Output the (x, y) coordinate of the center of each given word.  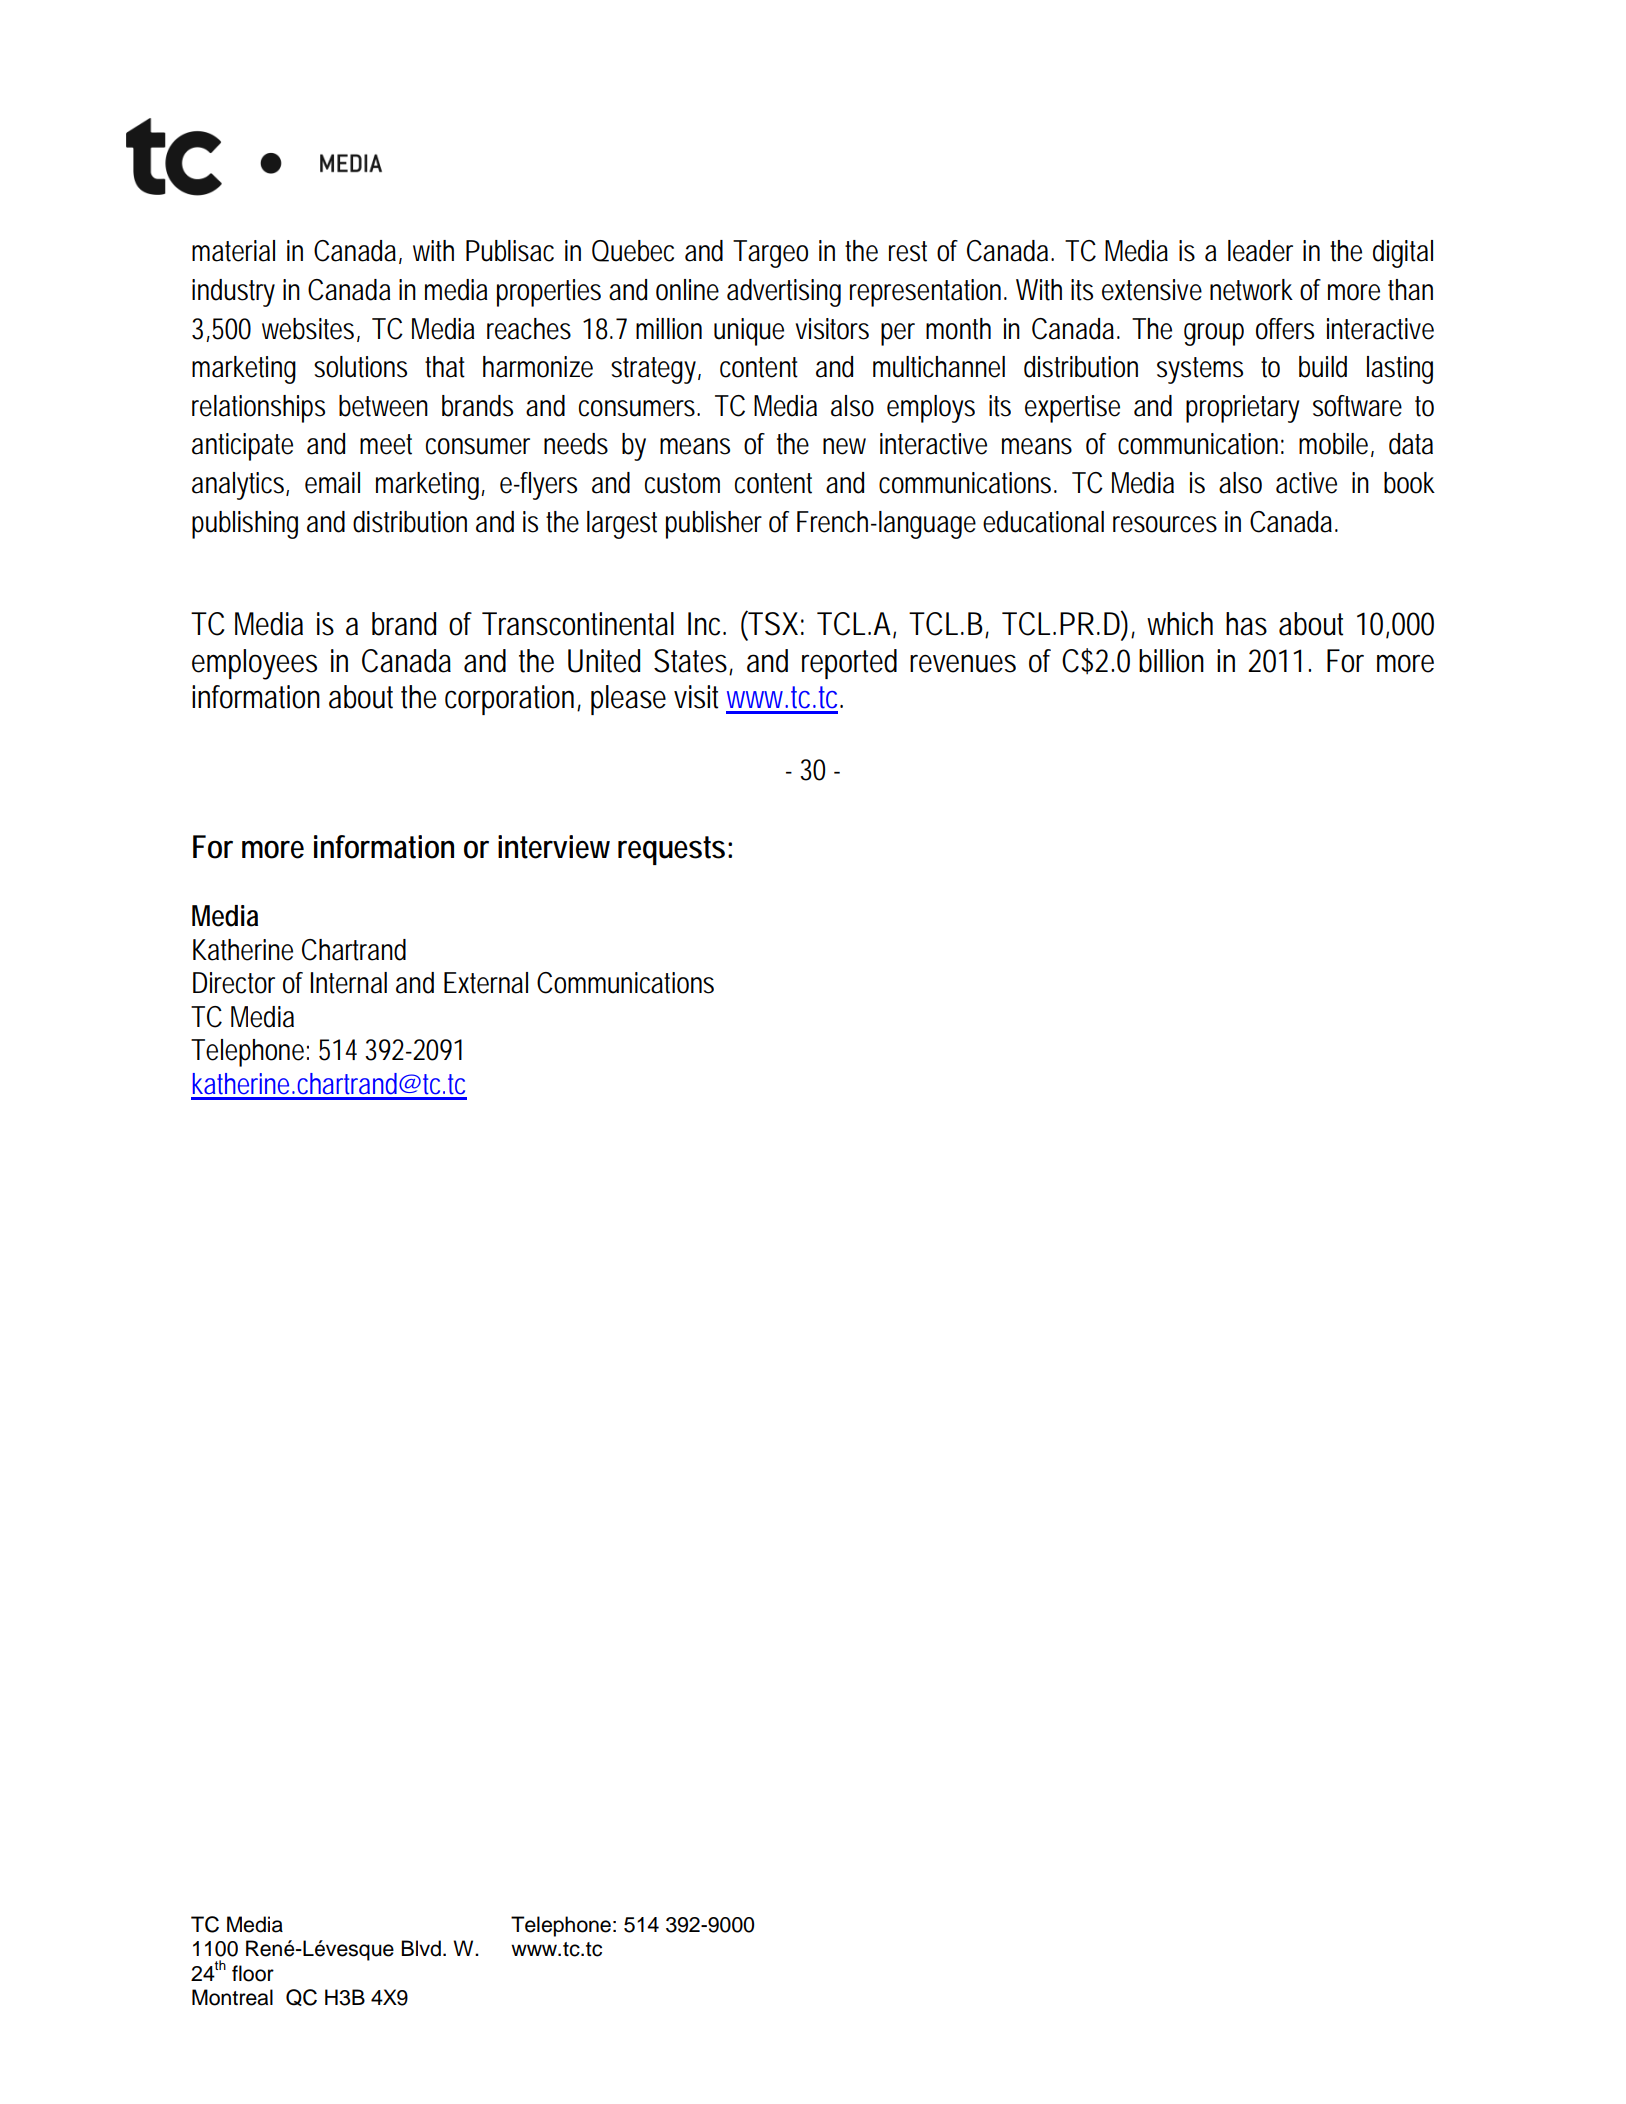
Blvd (421, 1948)
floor (253, 1973)
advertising (784, 293)
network (1251, 290)
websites (308, 329)
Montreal (232, 1997)
